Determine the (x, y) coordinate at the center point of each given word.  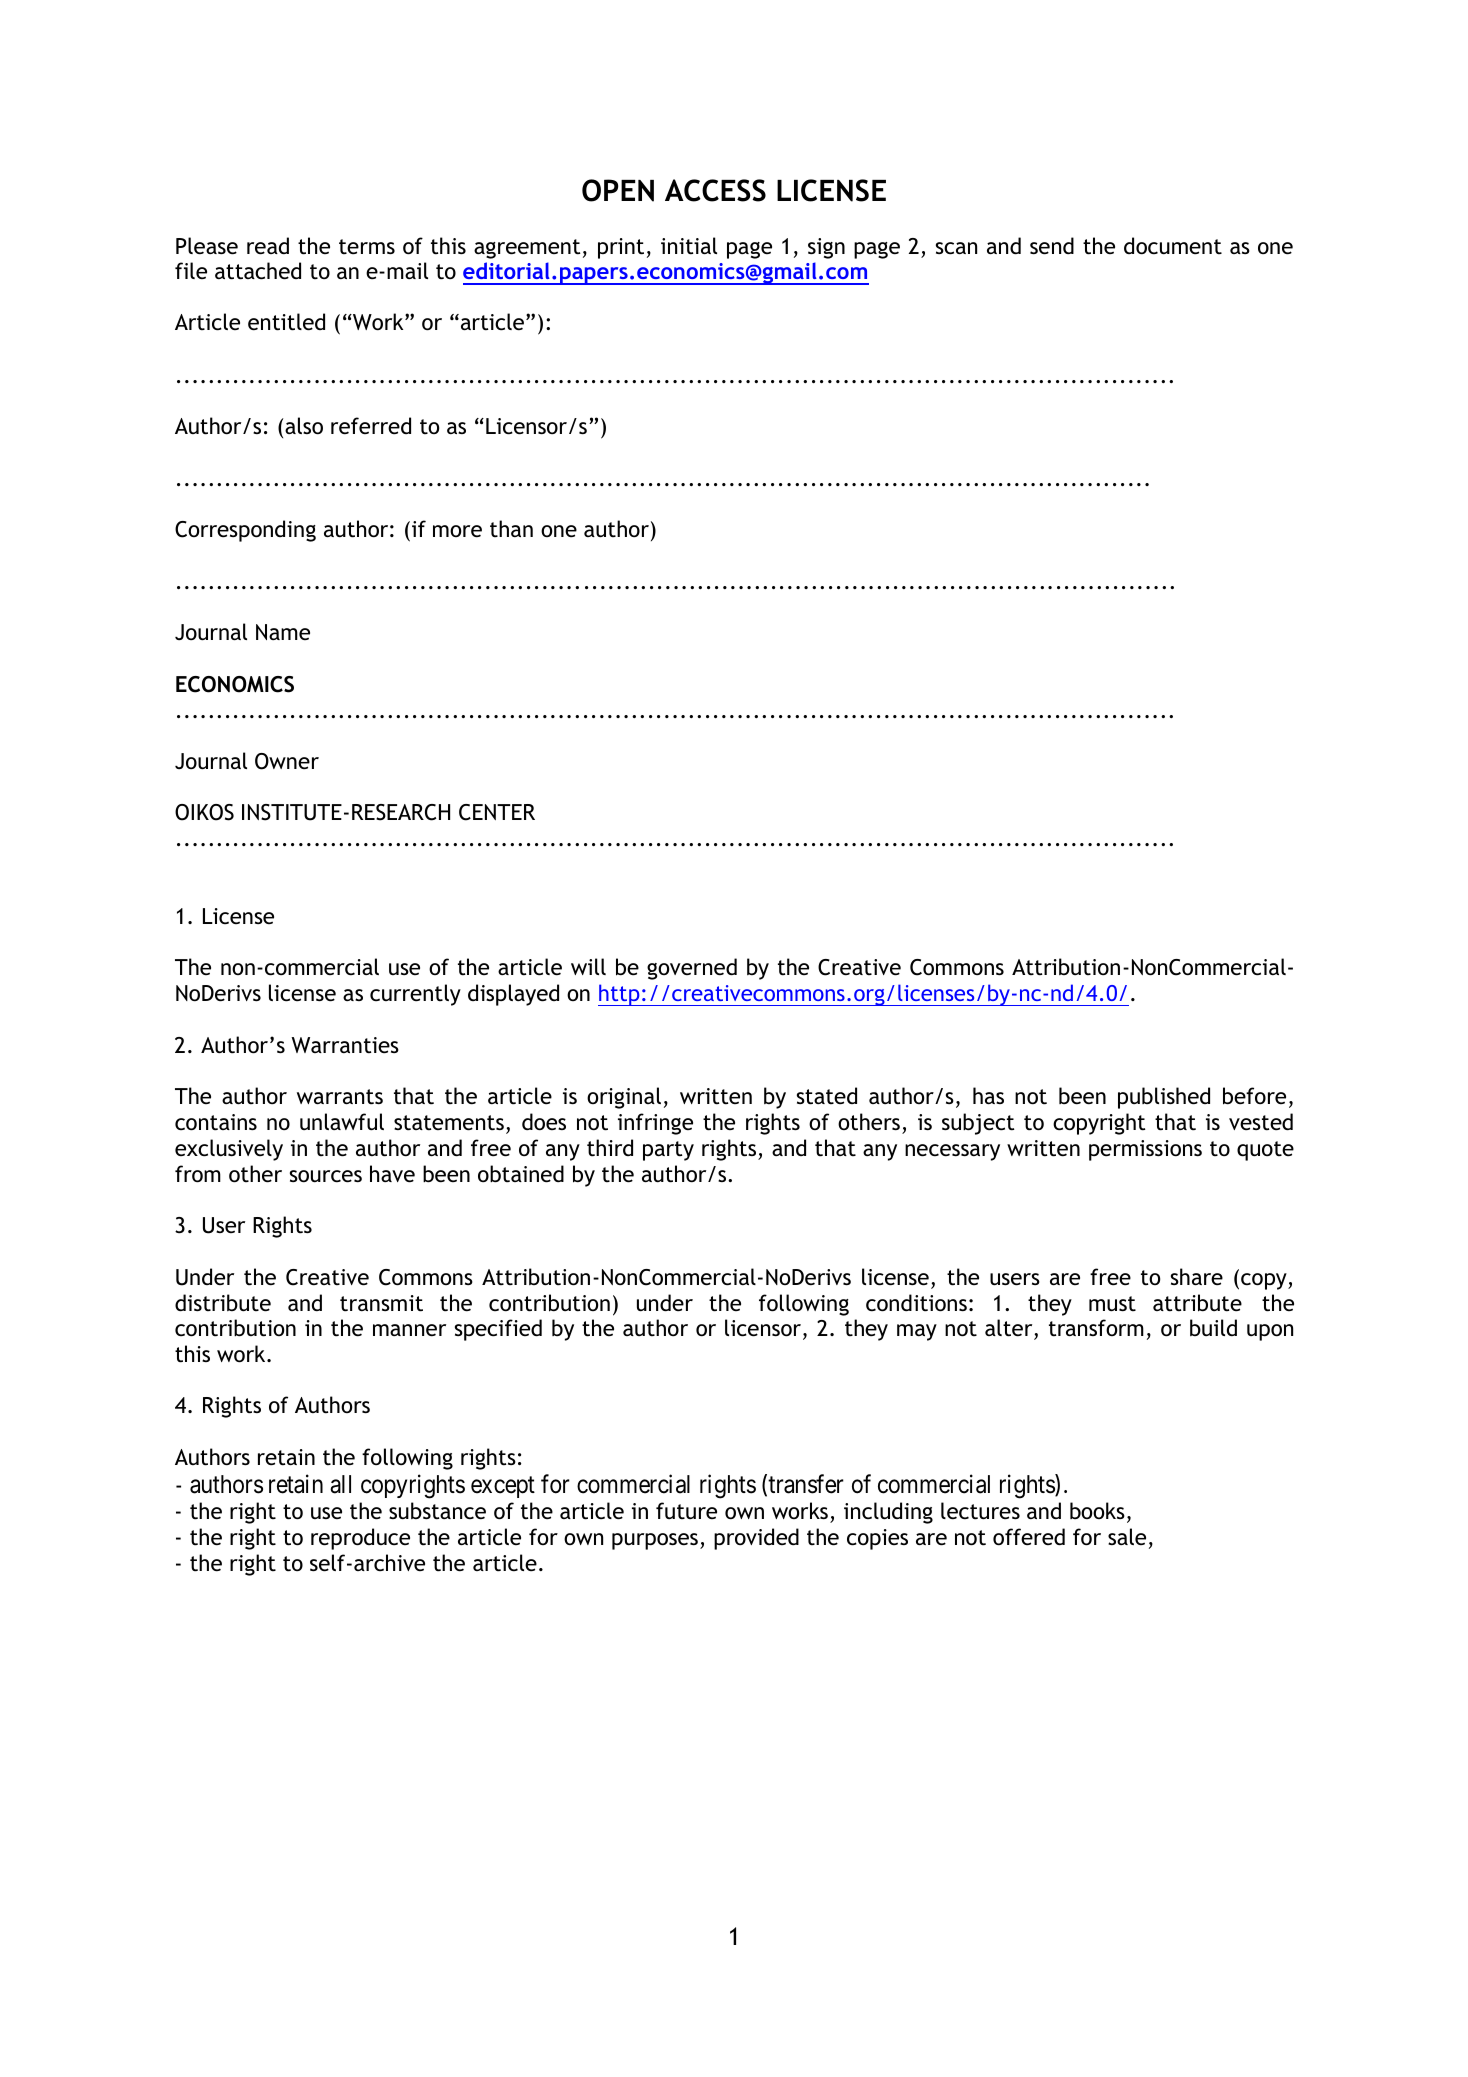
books (1097, 1510)
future (686, 1511)
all (340, 1484)
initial (689, 246)
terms (367, 247)
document (1173, 246)
